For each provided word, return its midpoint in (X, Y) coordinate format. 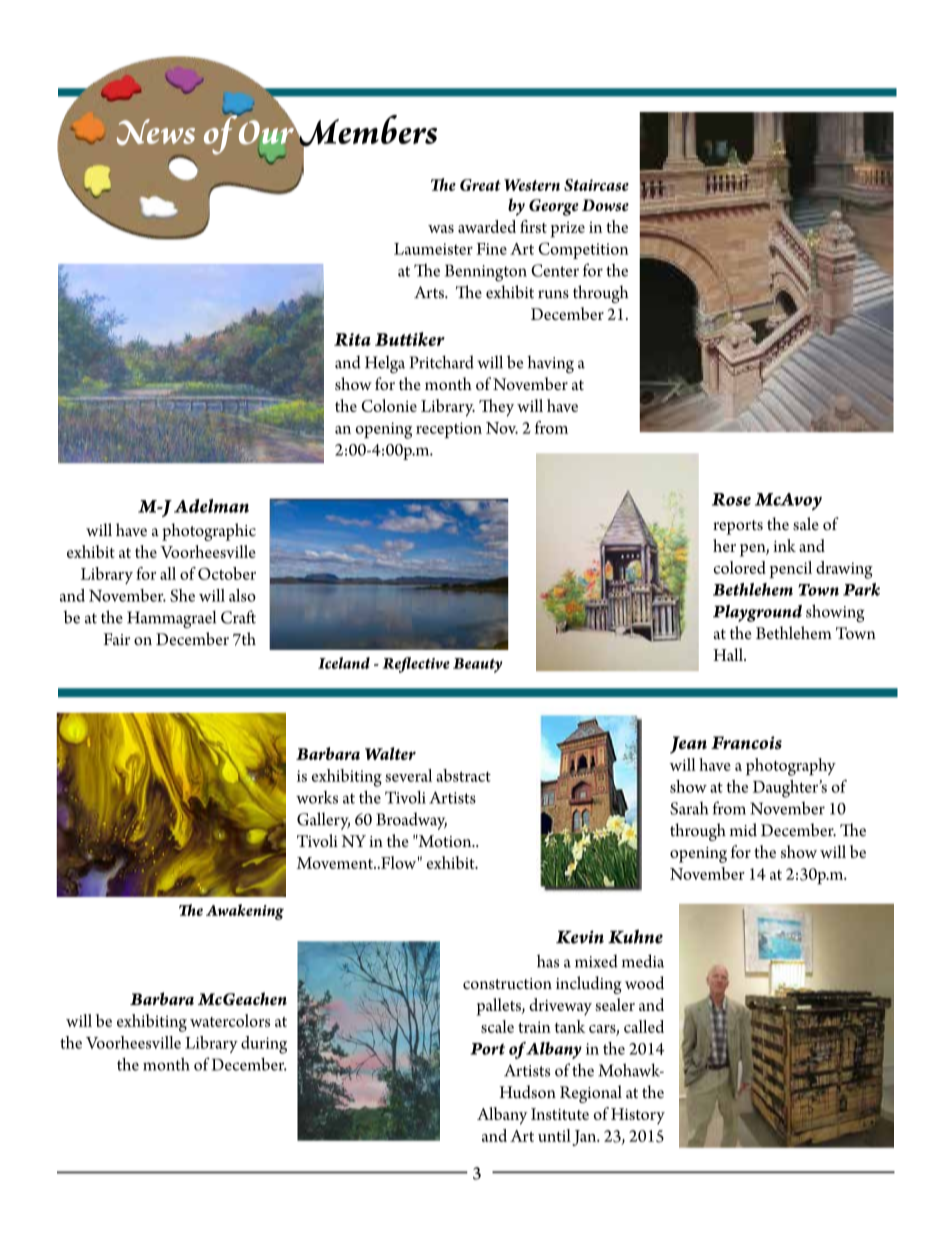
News (156, 132)
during (264, 1045)
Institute (560, 1114)
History (638, 1116)
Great (480, 185)
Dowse (605, 205)
